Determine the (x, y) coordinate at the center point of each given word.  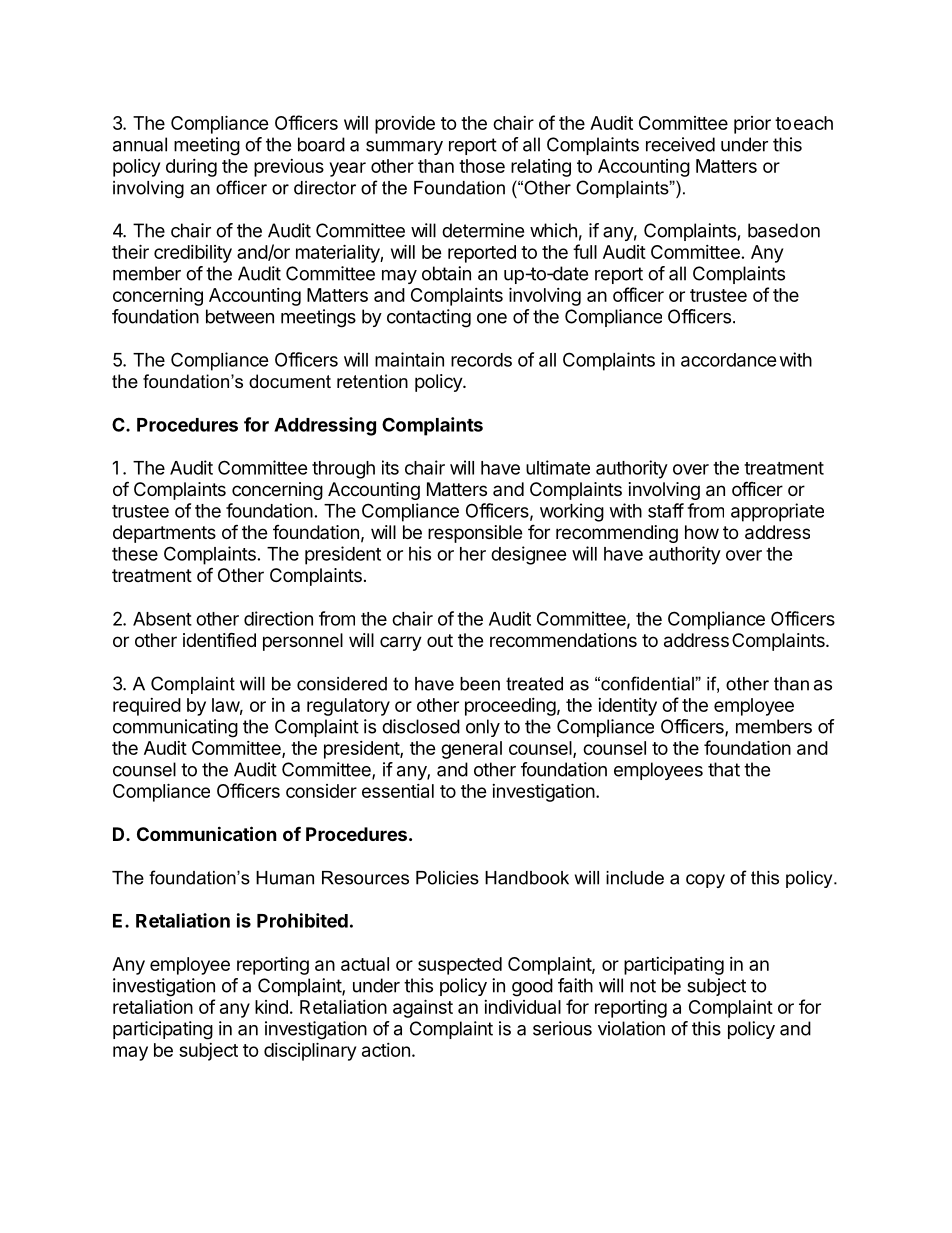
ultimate (558, 467)
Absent (162, 619)
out (440, 640)
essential (398, 791)
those (482, 166)
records (481, 360)
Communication (207, 833)
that (724, 769)
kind (271, 1007)
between (240, 316)
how (702, 532)
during (191, 168)
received (680, 144)
